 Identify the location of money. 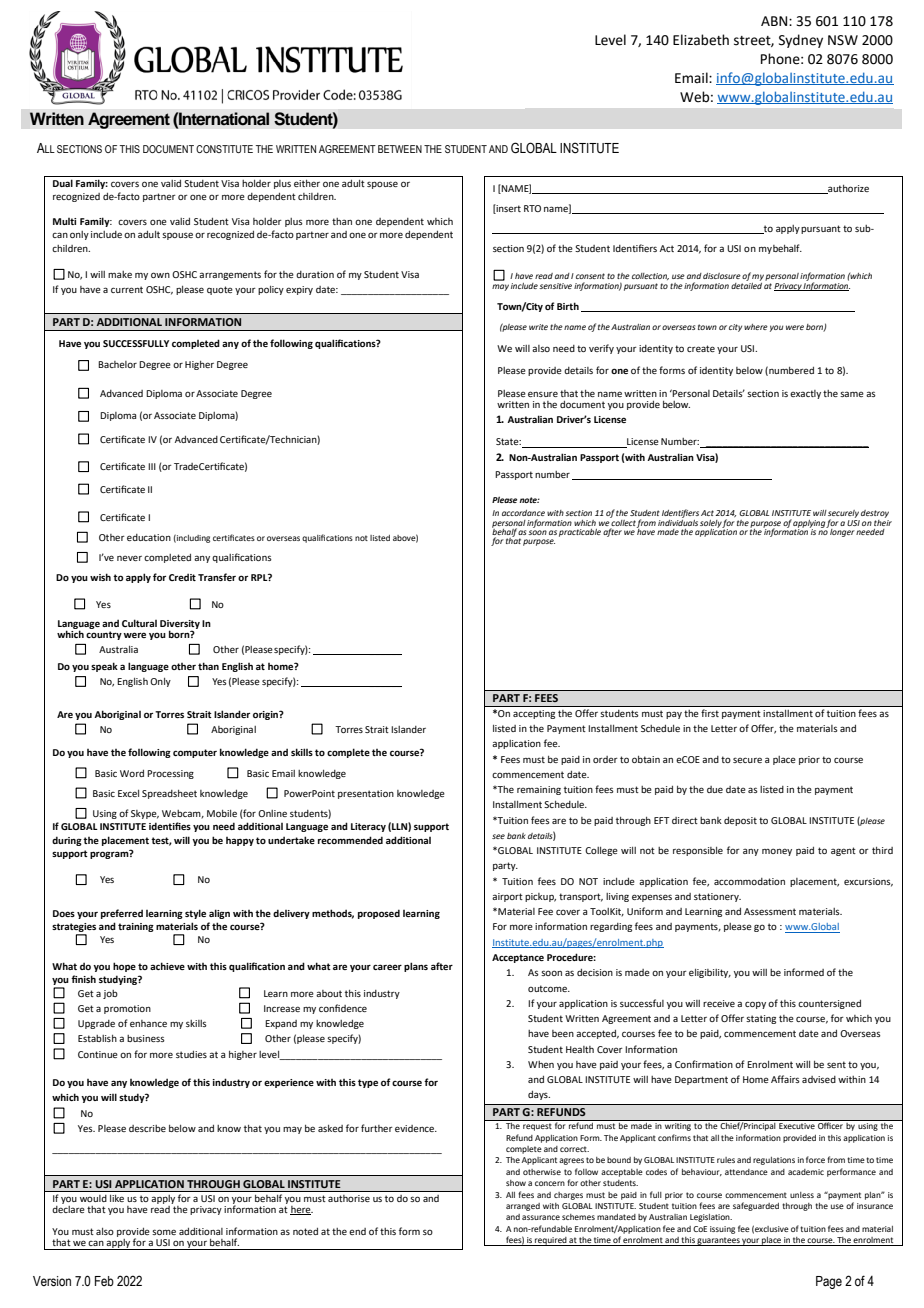
(777, 852).
